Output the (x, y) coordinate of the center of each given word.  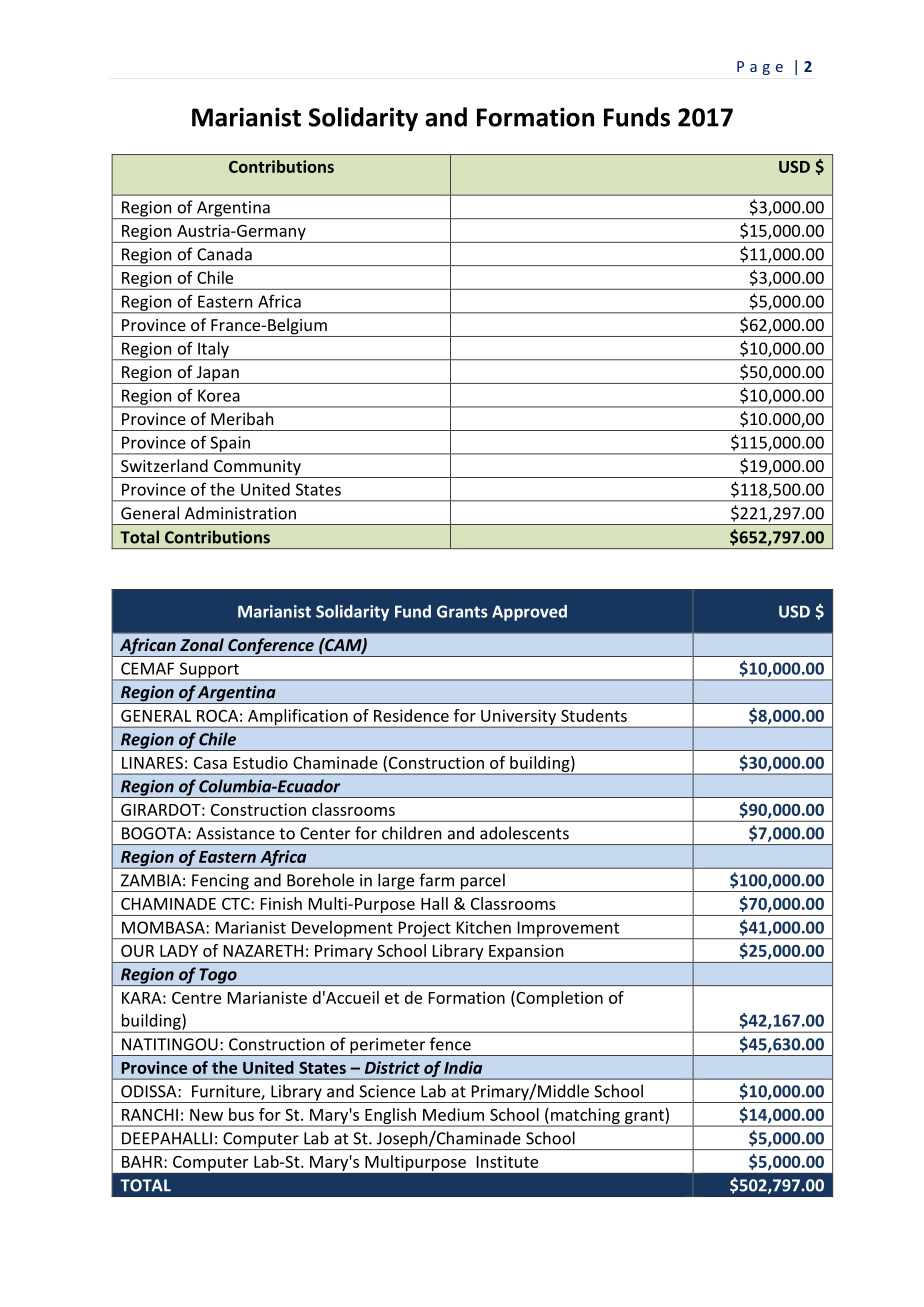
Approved (529, 613)
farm (436, 880)
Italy (213, 351)
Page (760, 68)
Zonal (202, 644)
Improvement (568, 930)
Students (594, 715)
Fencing (220, 883)
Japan (217, 375)
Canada (224, 254)
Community (257, 469)
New (206, 1115)
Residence (411, 715)
